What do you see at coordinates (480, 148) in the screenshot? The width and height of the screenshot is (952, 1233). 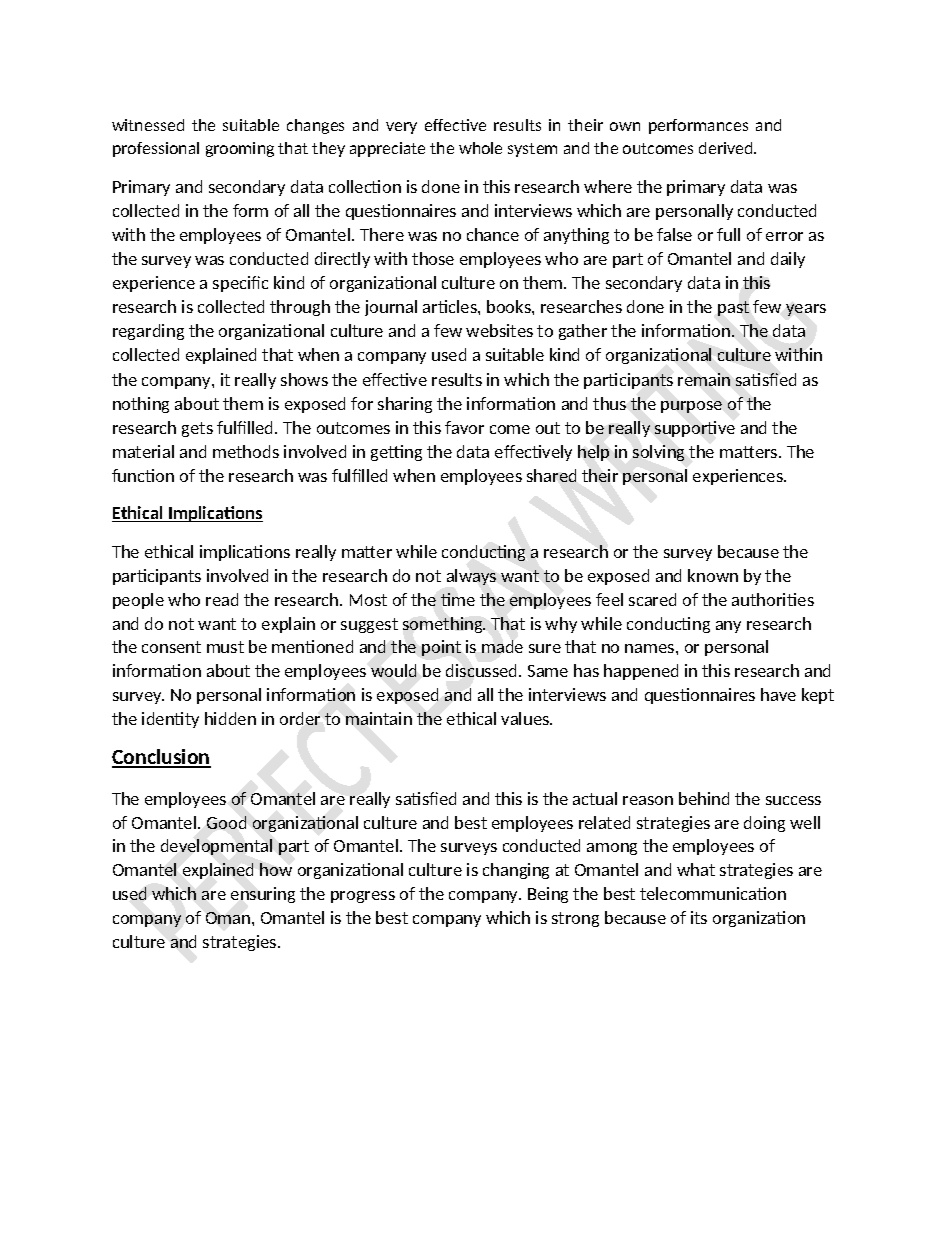 I see `whole` at bounding box center [480, 148].
